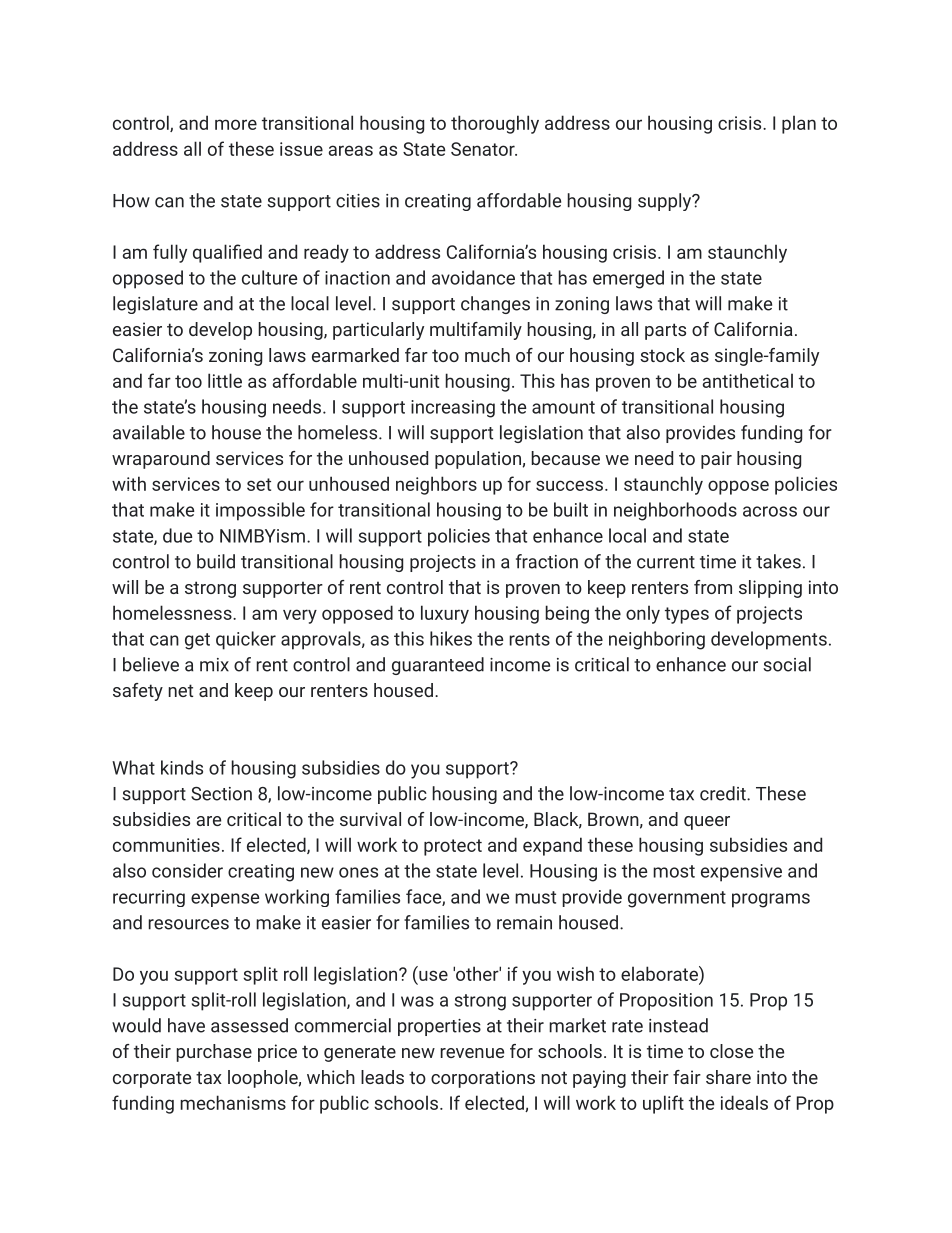 The height and width of the screenshot is (1233, 952). What do you see at coordinates (225, 380) in the screenshot?
I see `little` at bounding box center [225, 380].
